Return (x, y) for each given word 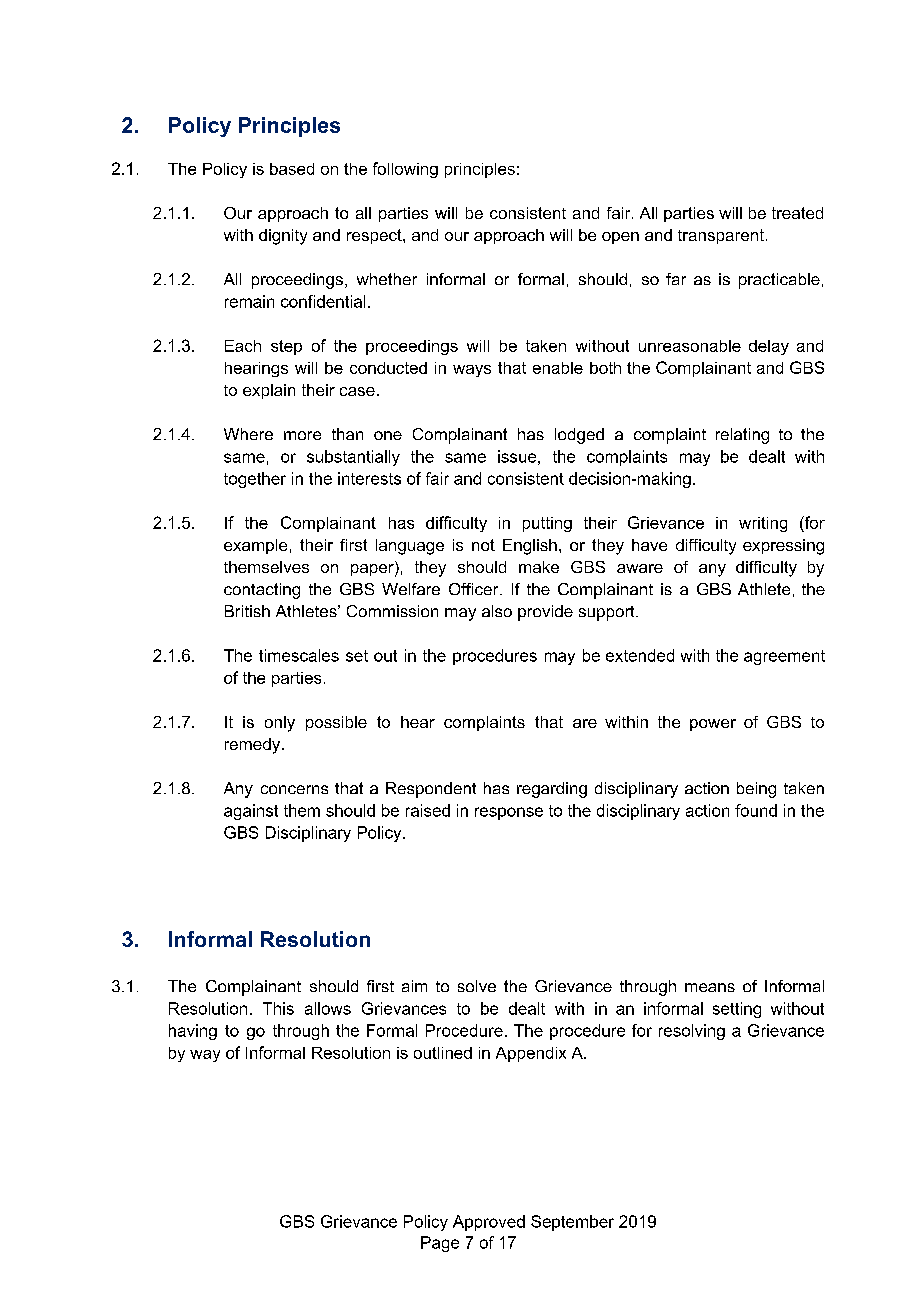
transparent (721, 236)
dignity (283, 237)
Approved (489, 1223)
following (405, 170)
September (572, 1223)
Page (440, 1244)
